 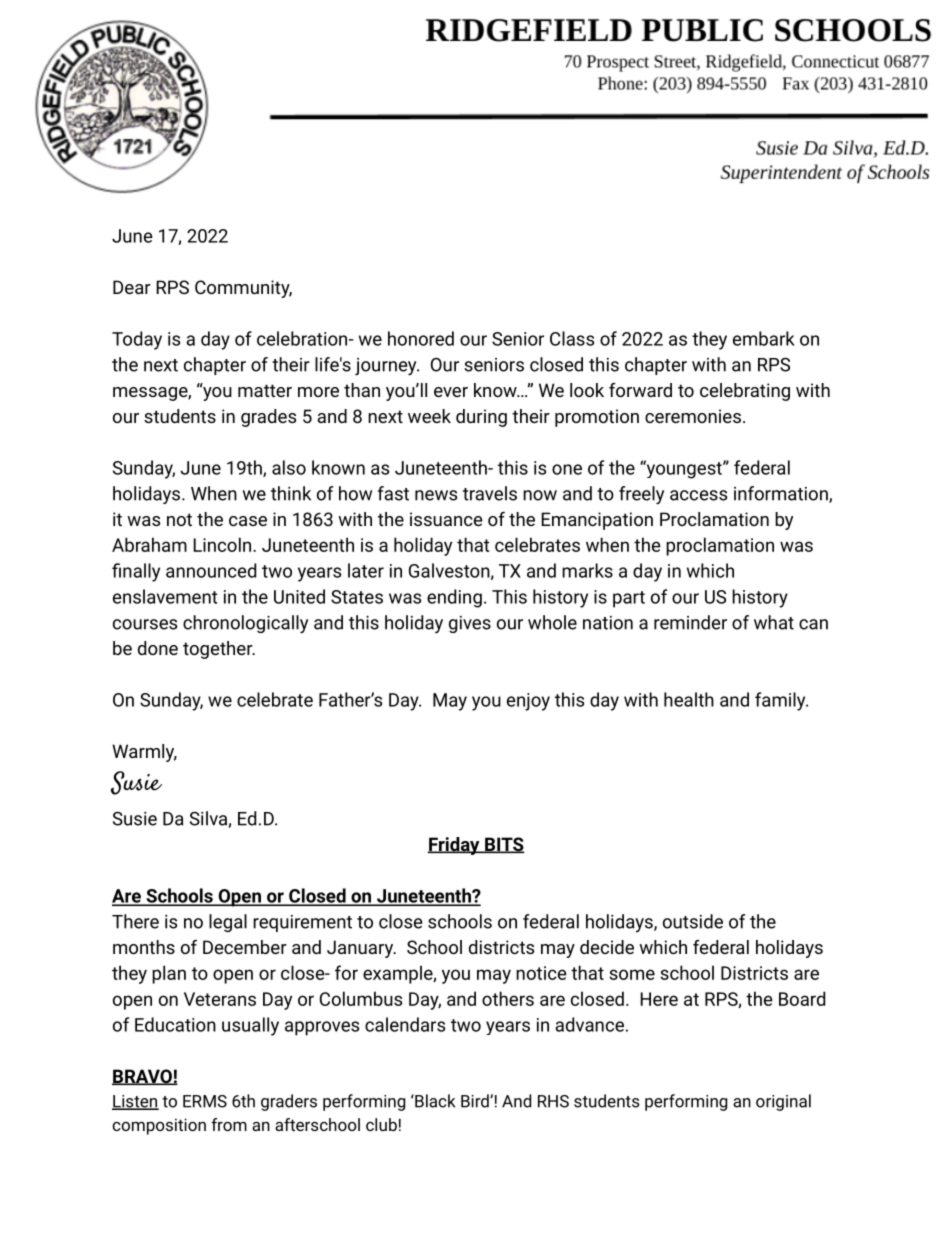 What do you see at coordinates (421, 338) in the screenshot?
I see `honored` at bounding box center [421, 338].
